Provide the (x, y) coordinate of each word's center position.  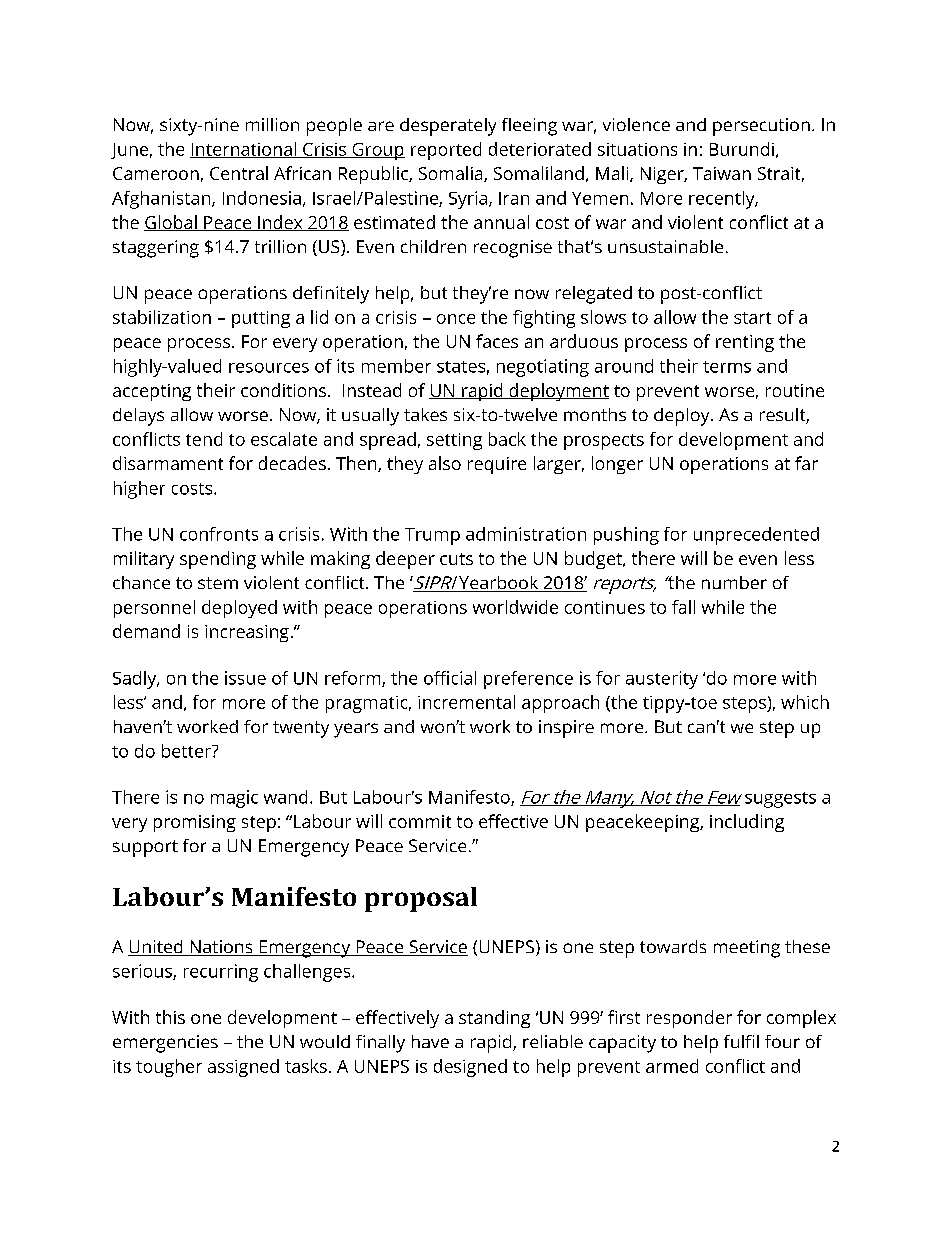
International (244, 150)
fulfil (741, 1041)
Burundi (742, 149)
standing (494, 1019)
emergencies (165, 1044)
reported (446, 151)
